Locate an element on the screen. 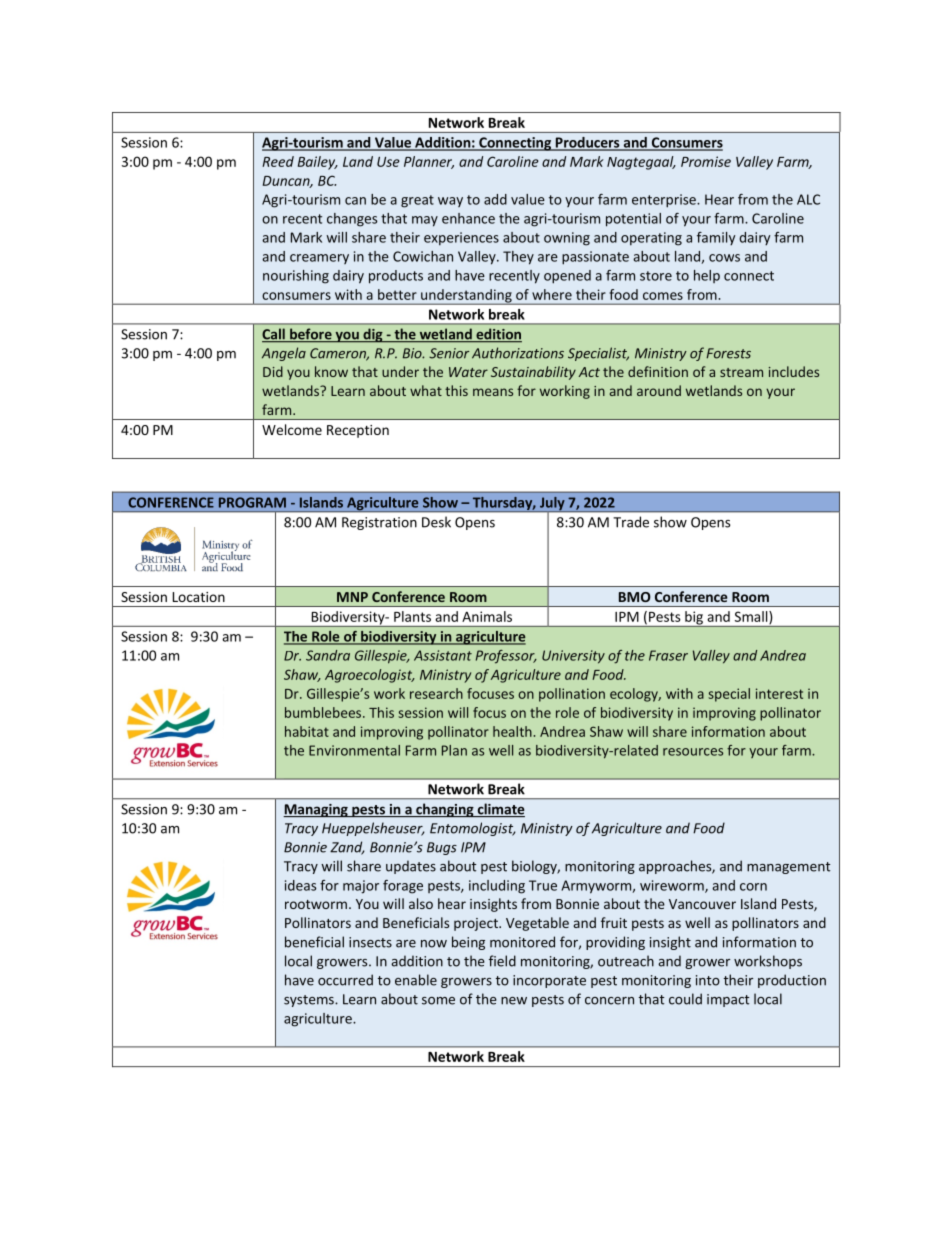  management is located at coordinates (788, 868).
